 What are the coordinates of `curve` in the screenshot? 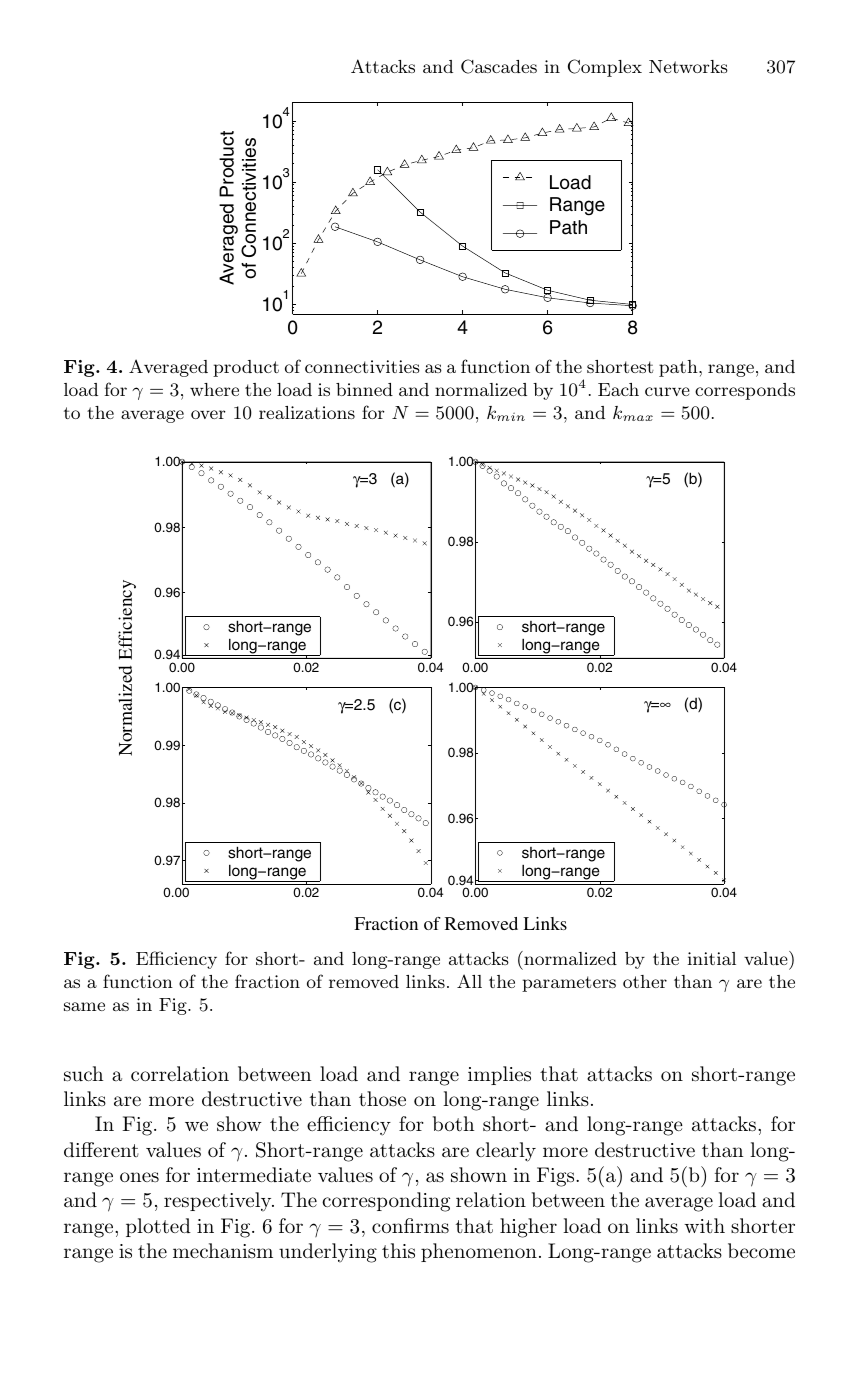 It's located at (667, 391).
